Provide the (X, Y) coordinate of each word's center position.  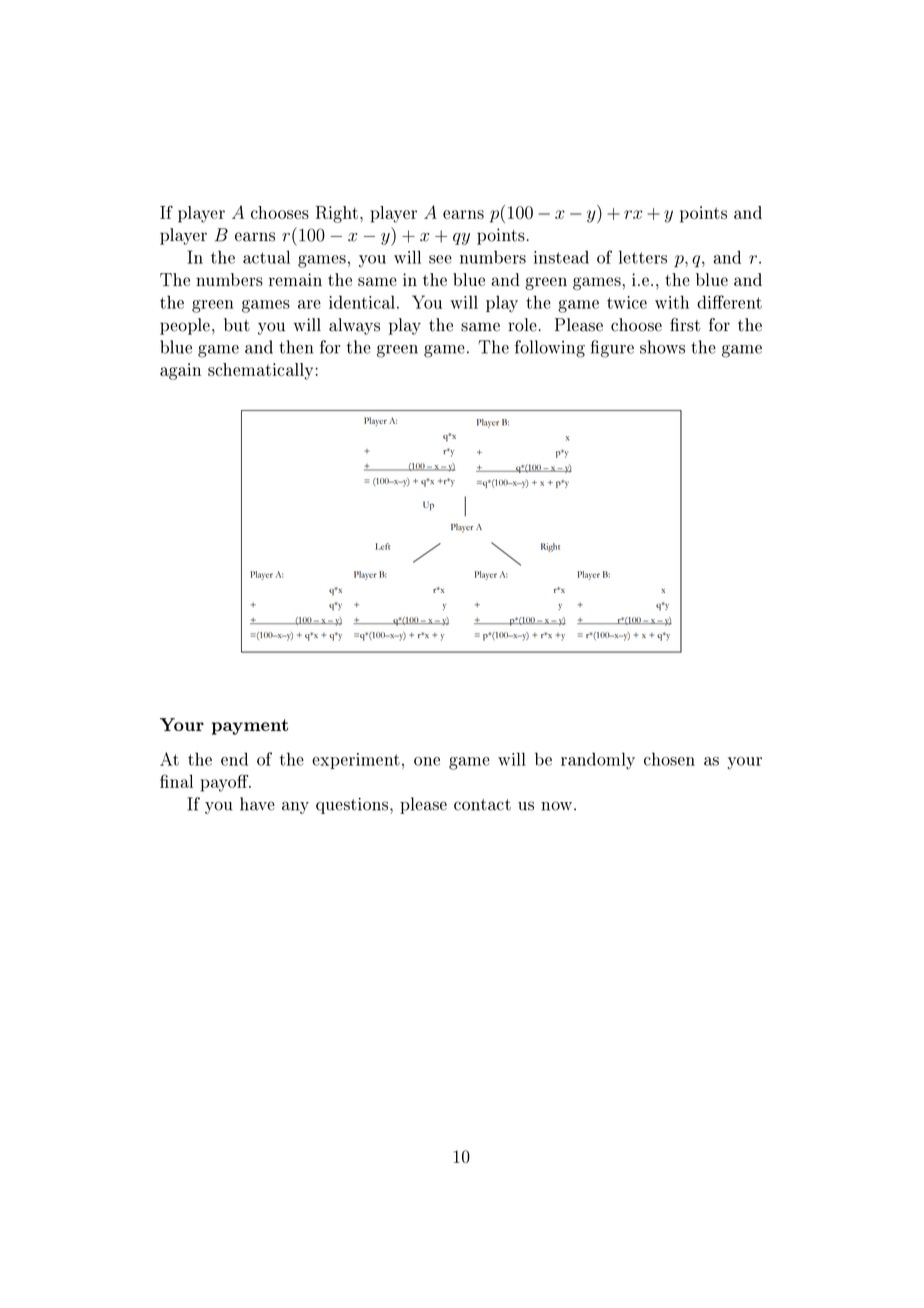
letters (643, 257)
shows (662, 347)
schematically (262, 371)
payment (250, 727)
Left (382, 546)
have (257, 804)
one (427, 761)
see (440, 259)
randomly (598, 761)
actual (266, 257)
